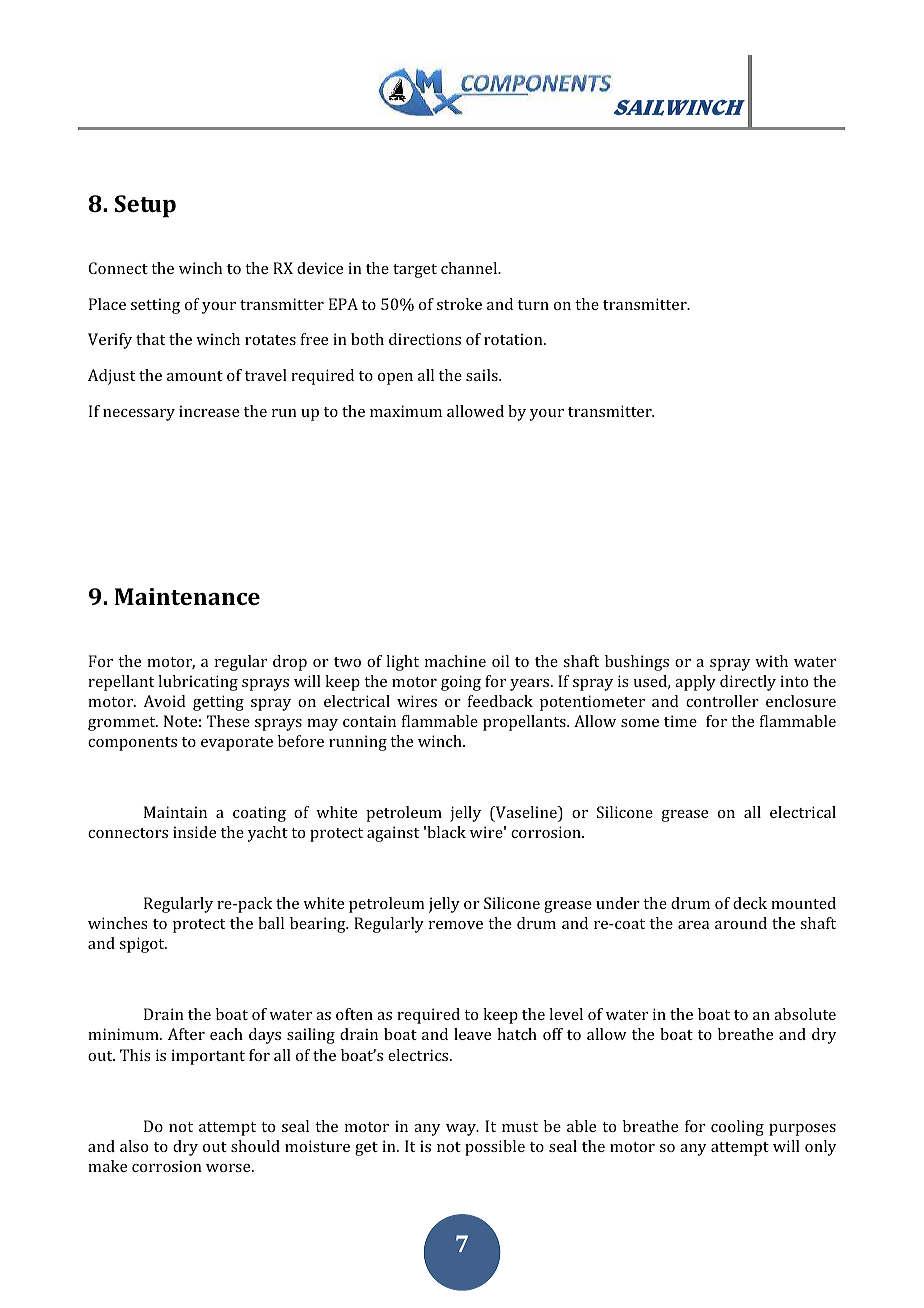 The height and width of the screenshot is (1308, 924). Describe the element at coordinates (680, 721) in the screenshot. I see `time` at that location.
